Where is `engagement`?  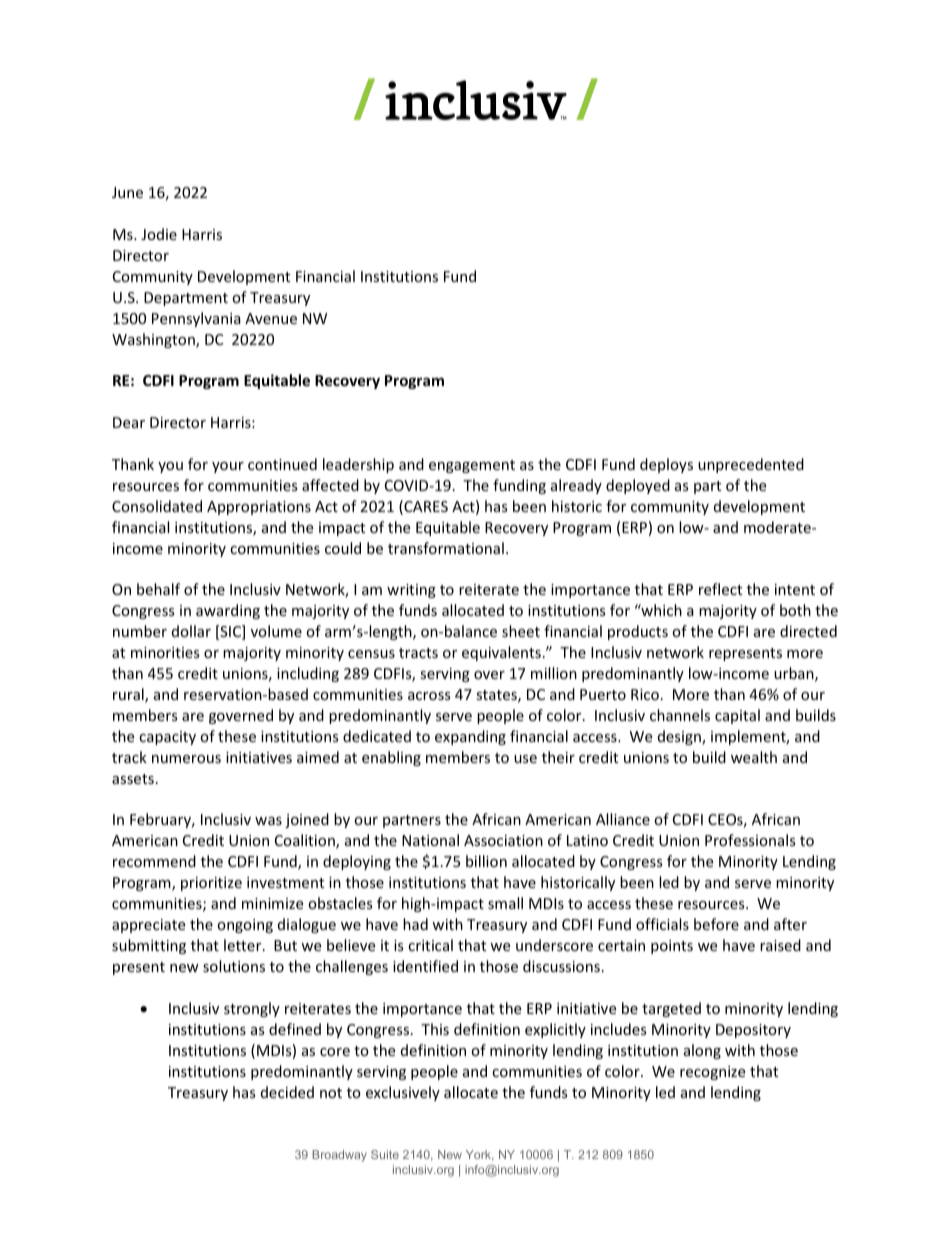 engagement is located at coordinates (472, 466).
